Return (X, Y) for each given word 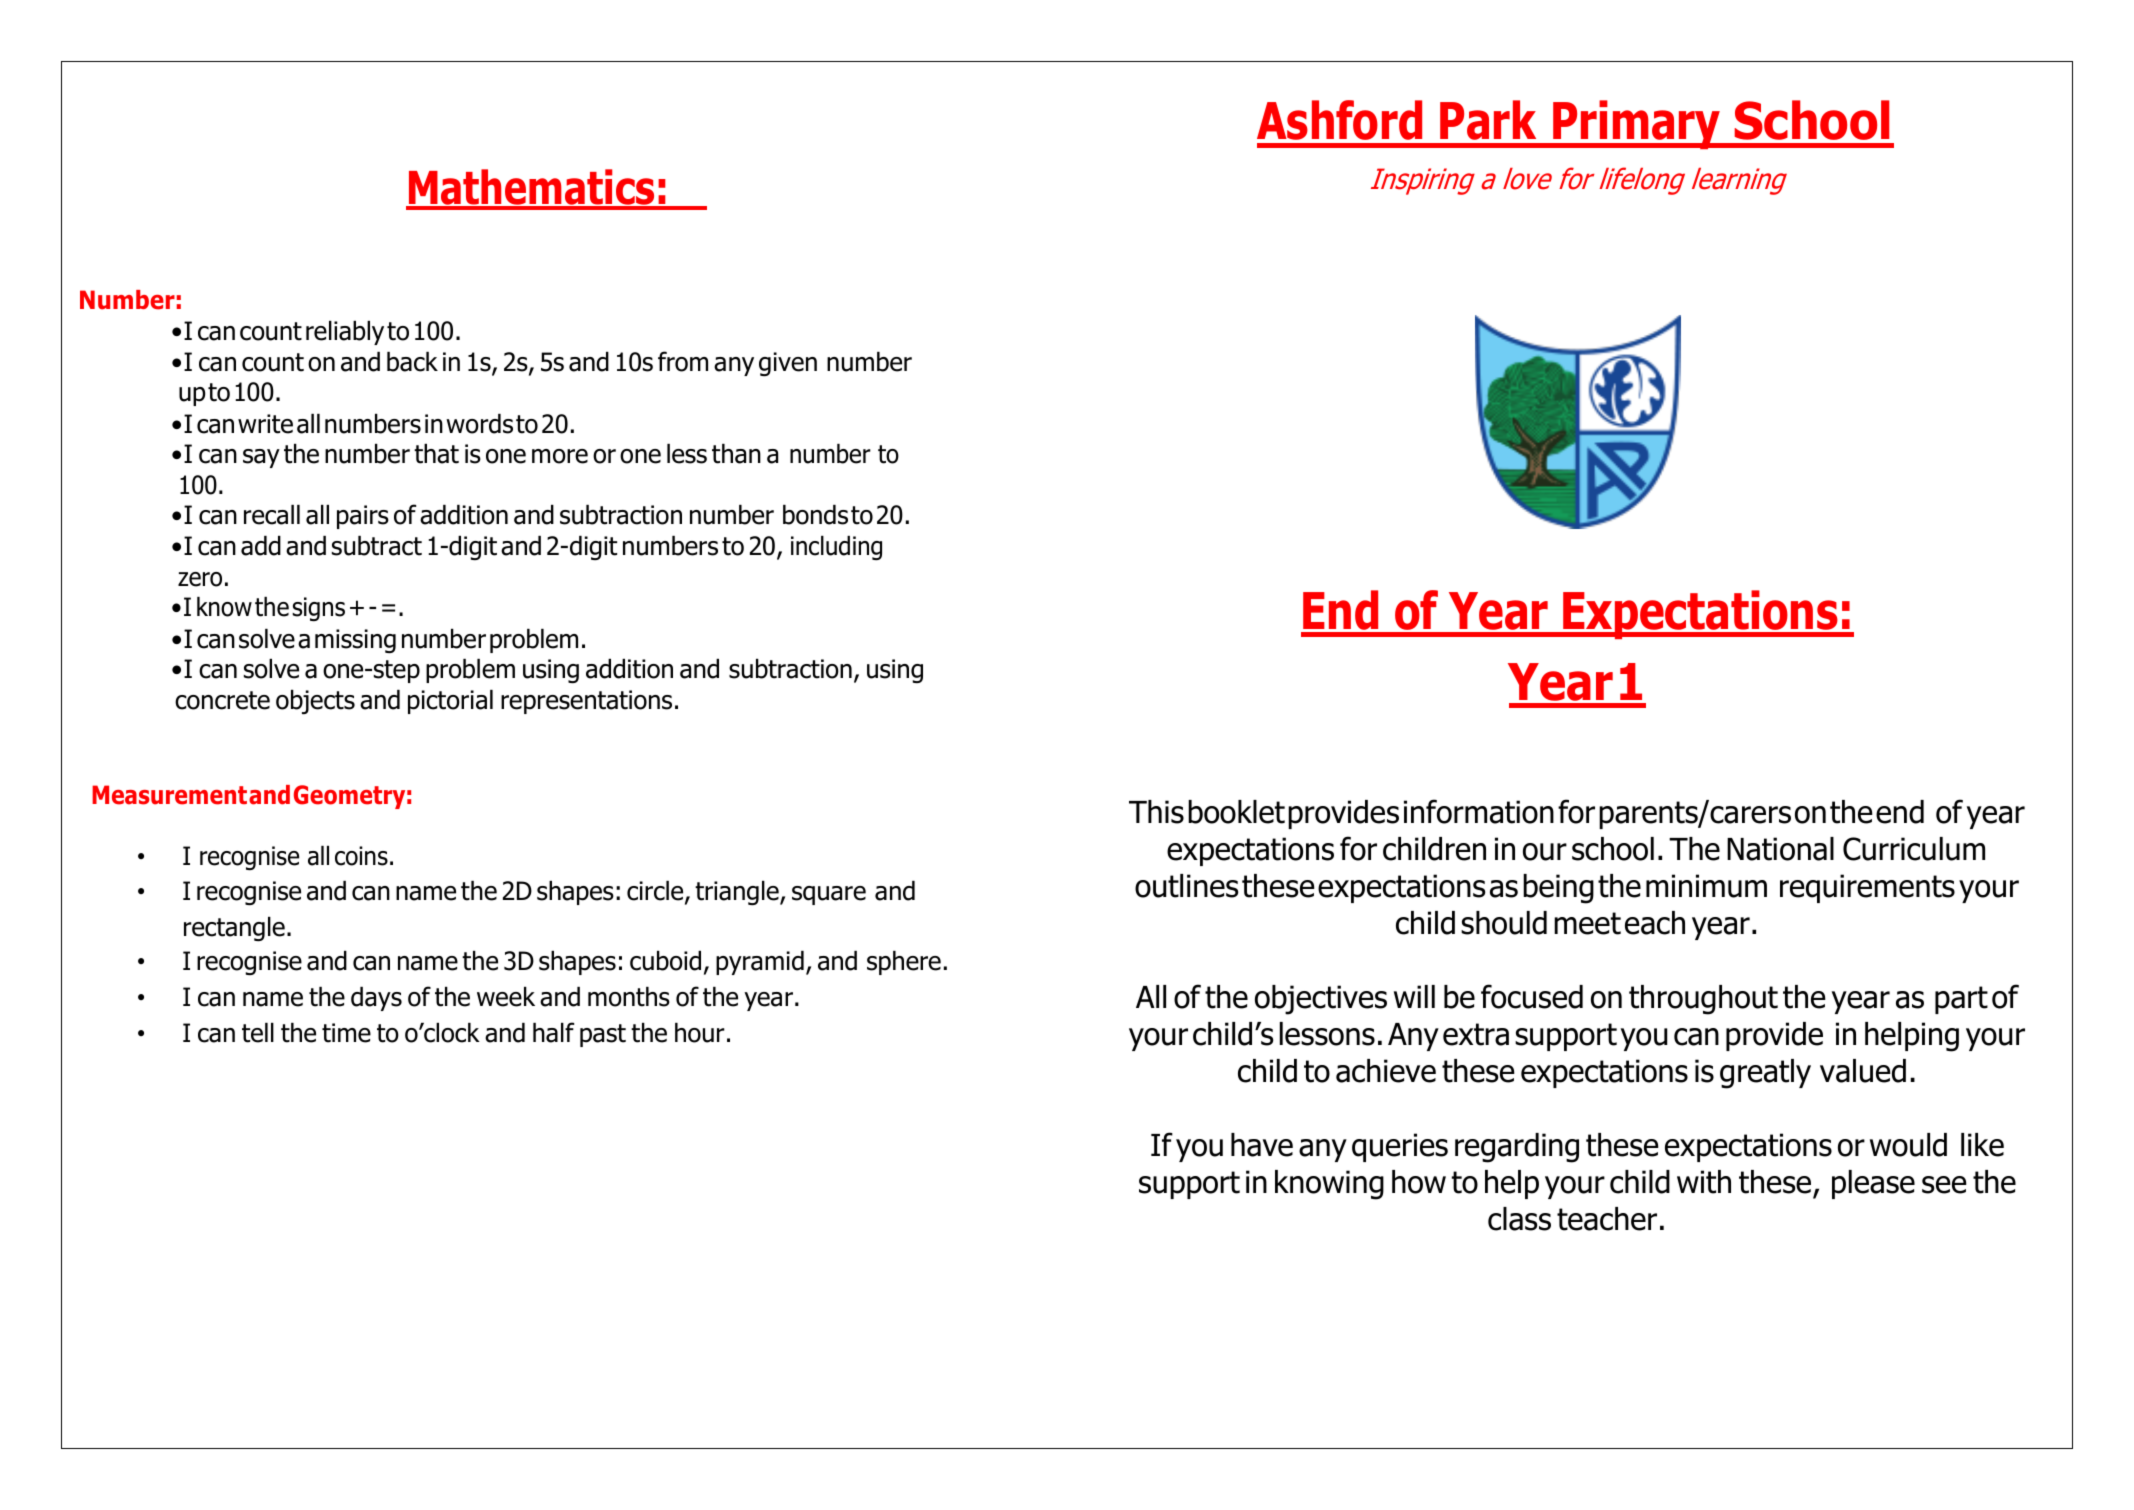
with (1704, 1182)
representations (586, 702)
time (346, 1033)
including (836, 548)
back (412, 362)
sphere (904, 963)
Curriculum (1914, 849)
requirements (1867, 888)
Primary (1637, 124)
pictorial (450, 702)
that (436, 454)
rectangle (234, 929)
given (788, 364)
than (736, 454)
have (1262, 1145)
